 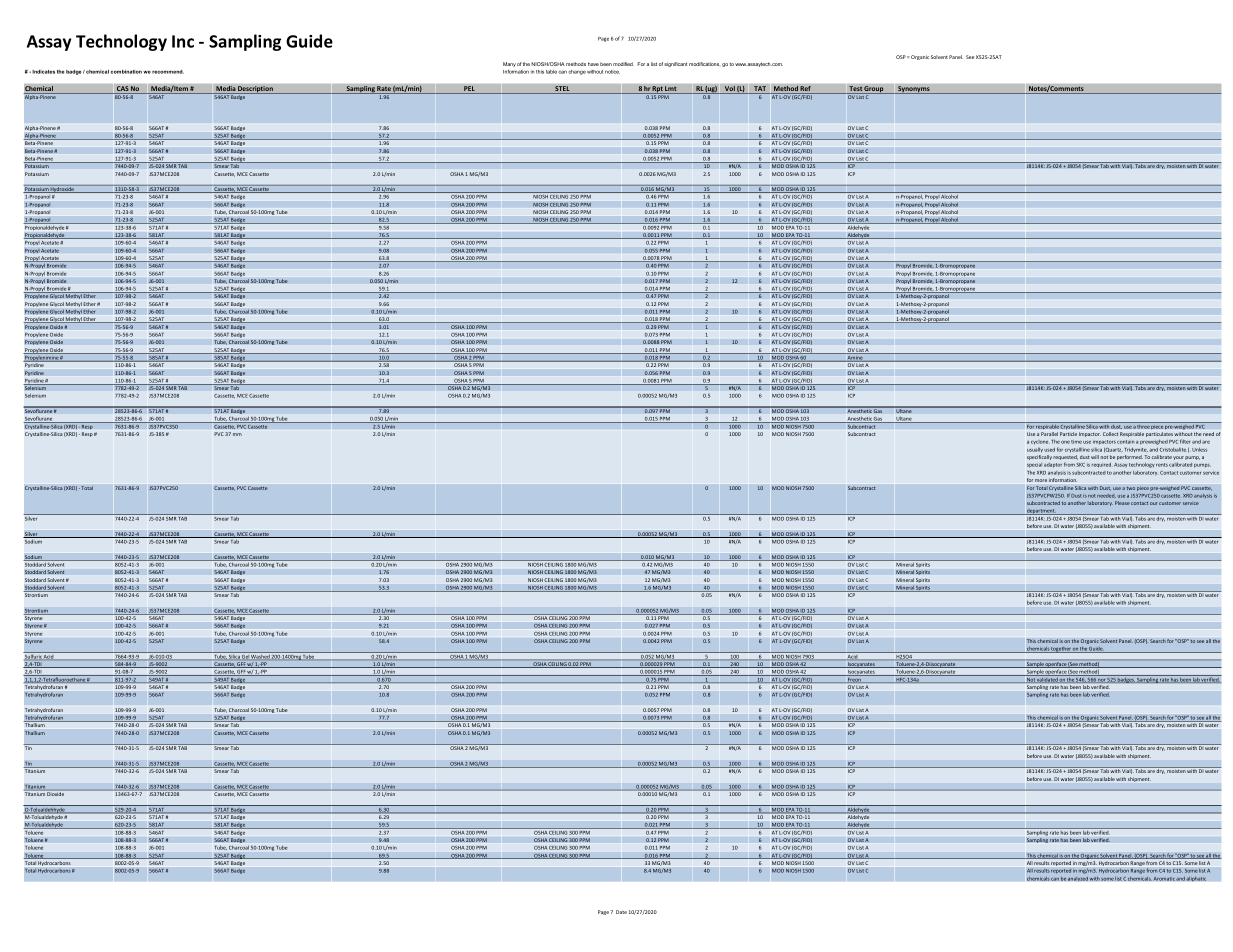 I want to click on significant, so click(x=675, y=64).
